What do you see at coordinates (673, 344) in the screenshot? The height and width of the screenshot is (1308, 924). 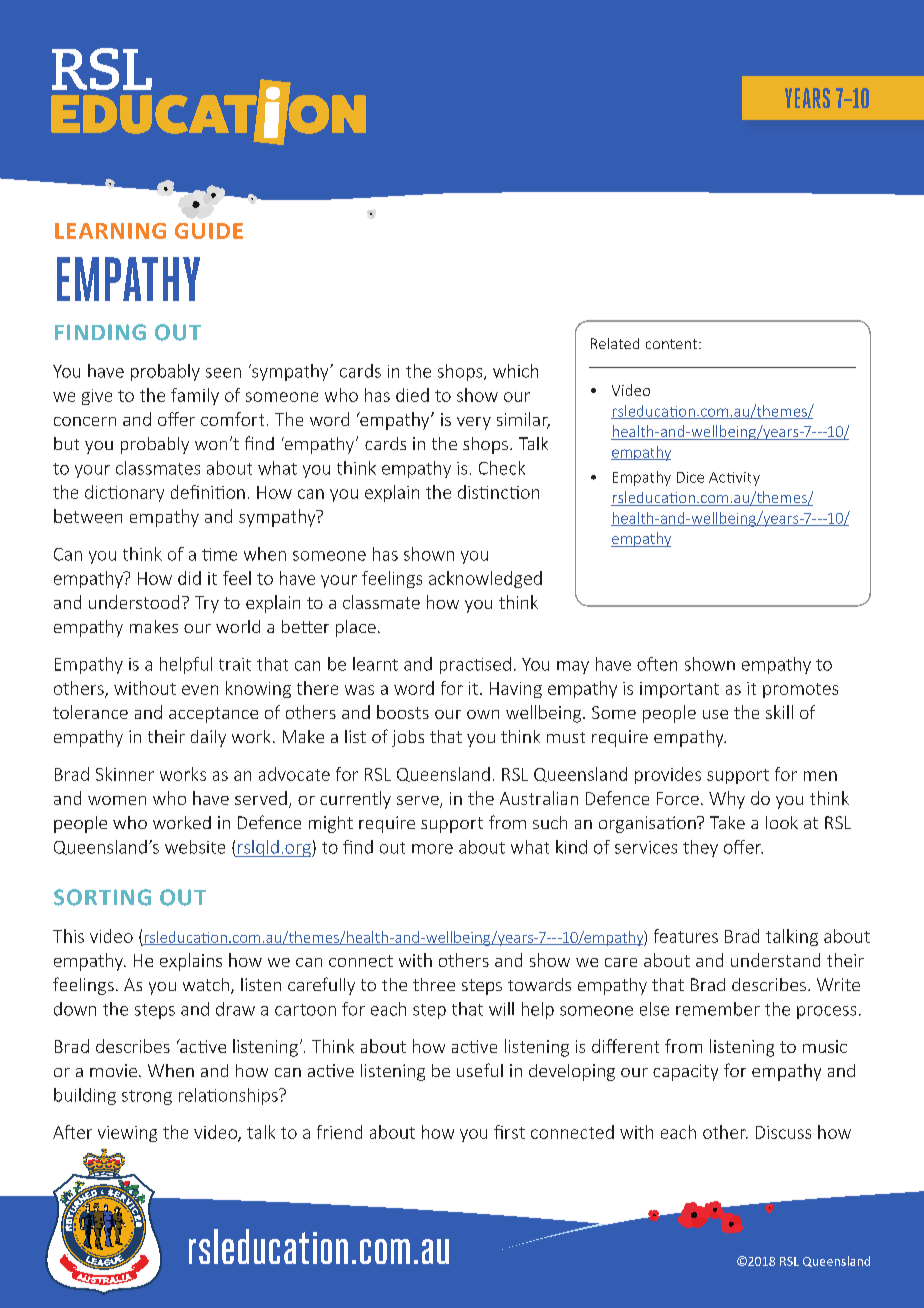 I see `content` at bounding box center [673, 344].
